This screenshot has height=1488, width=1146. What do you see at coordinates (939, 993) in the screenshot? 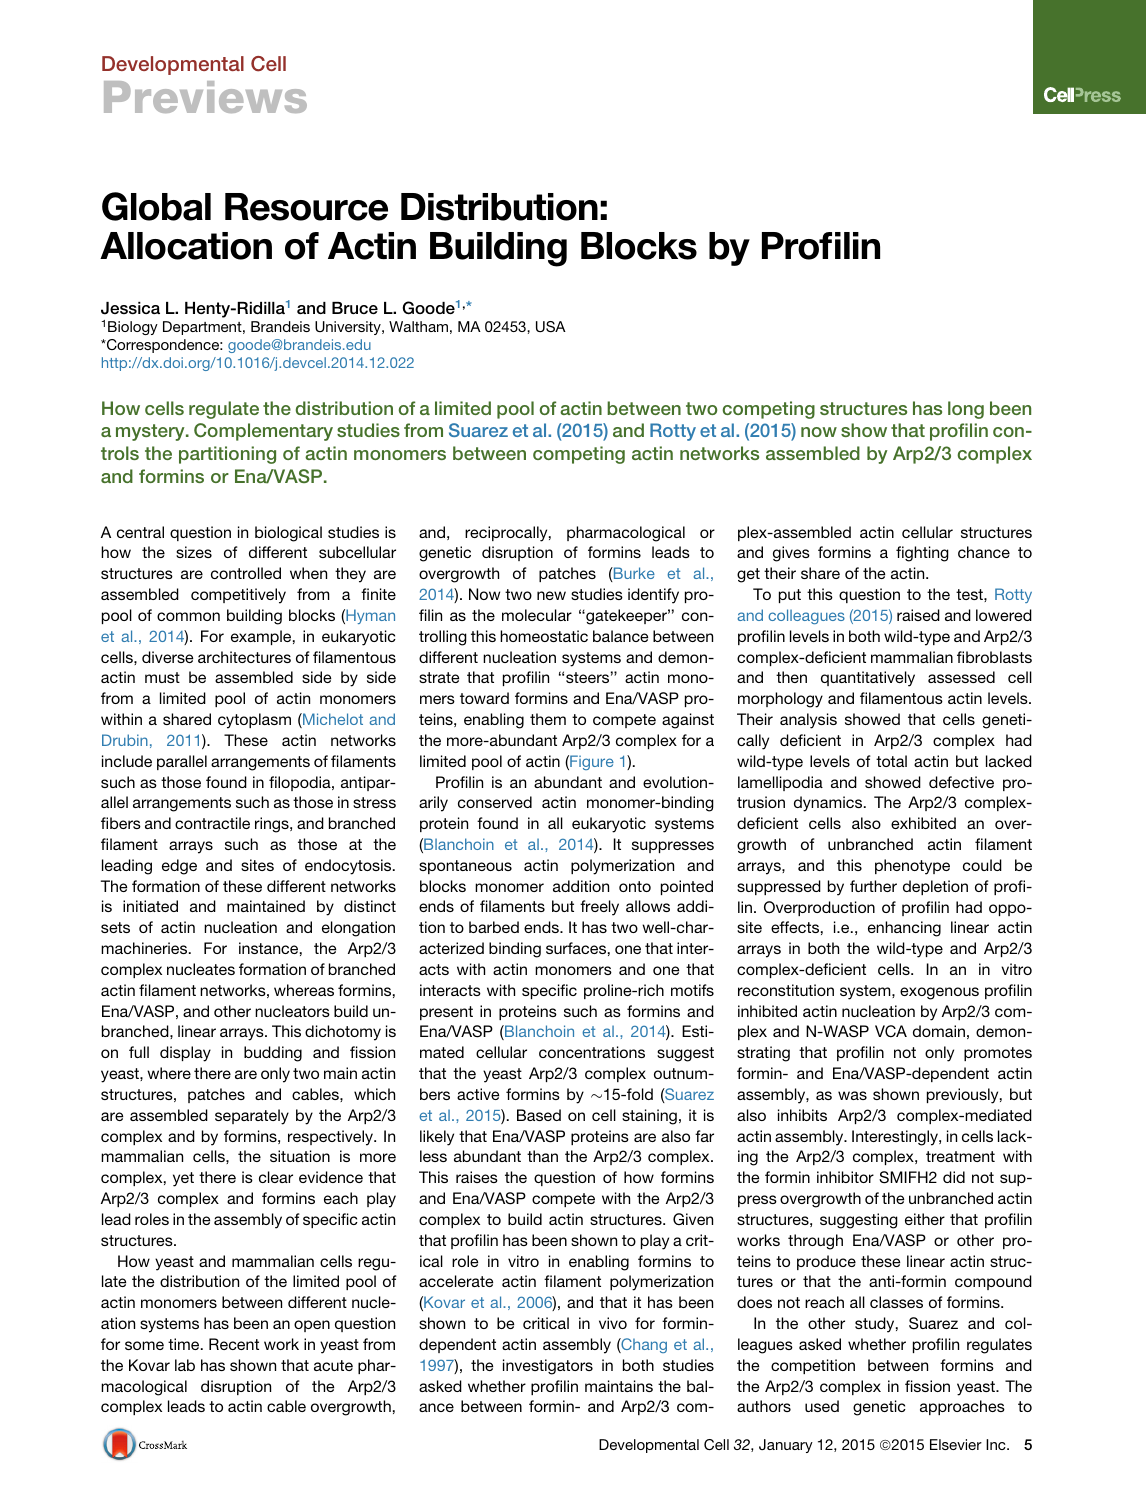
I see `exogenous` at bounding box center [939, 993].
